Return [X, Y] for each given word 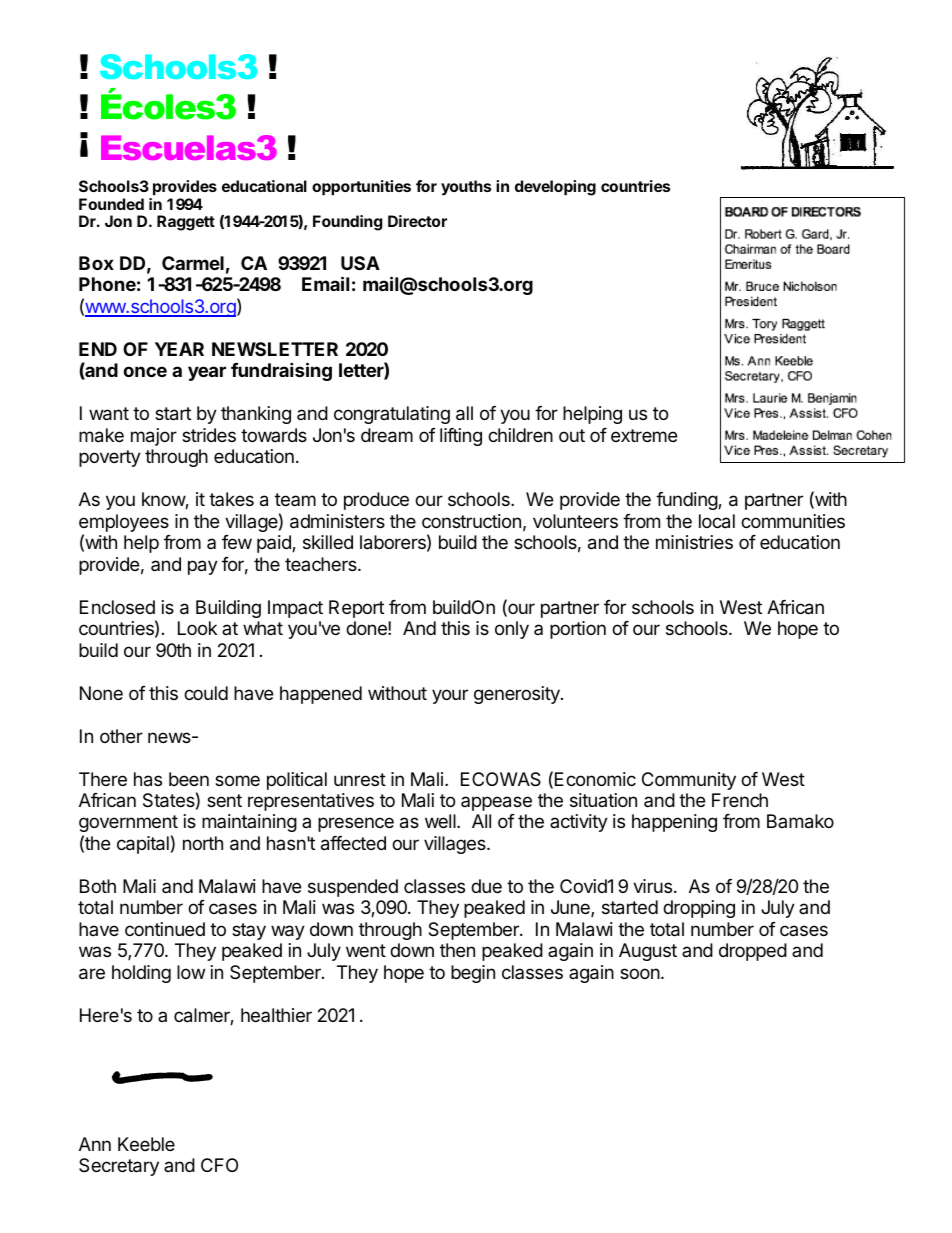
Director [417, 221]
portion [578, 630]
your [450, 696]
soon [640, 973]
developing [555, 188]
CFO [219, 1165]
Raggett [186, 223]
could [206, 693]
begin [473, 974]
